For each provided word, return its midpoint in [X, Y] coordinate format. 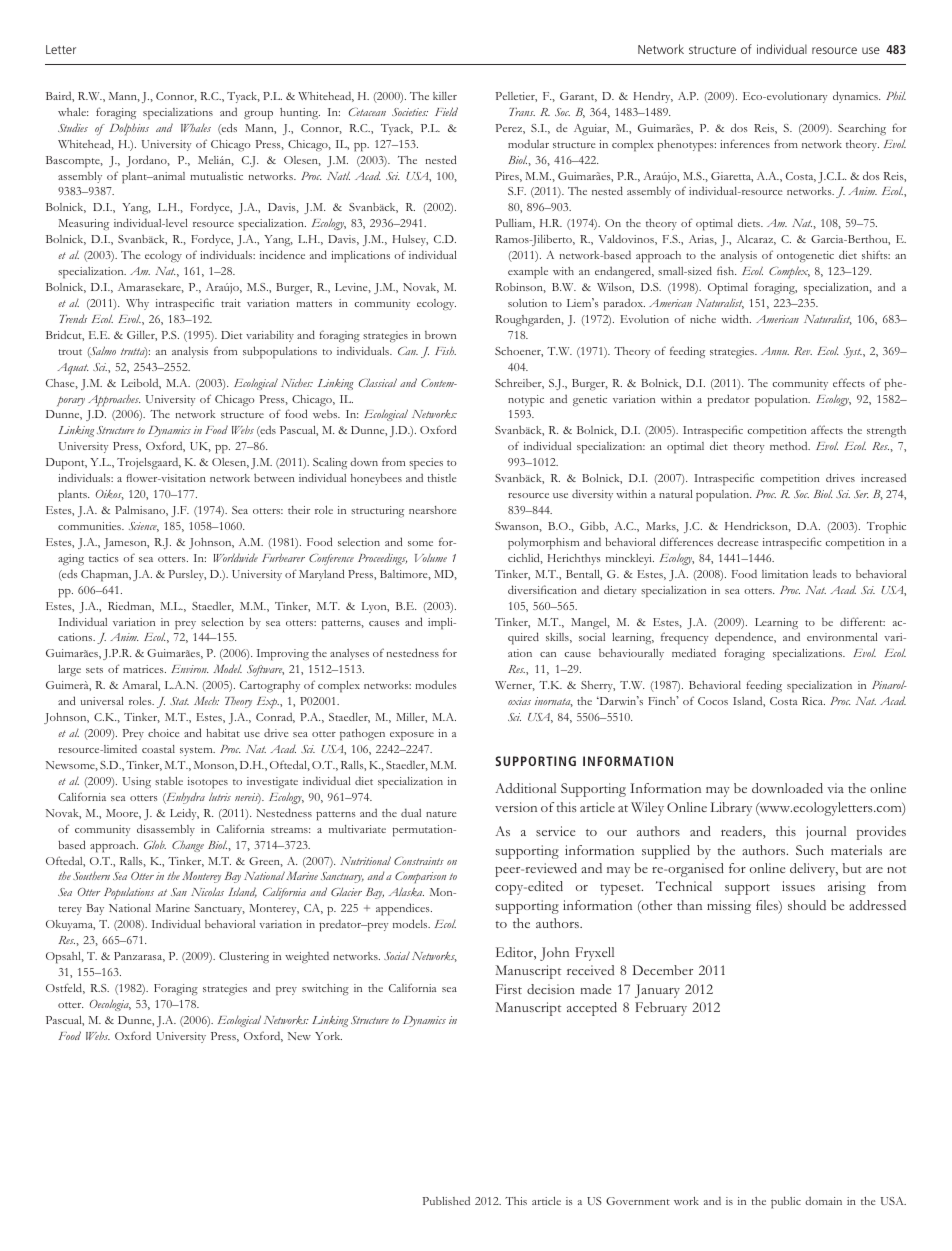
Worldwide [236, 557]
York [328, 1036]
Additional [525, 788]
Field [446, 111]
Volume [431, 558]
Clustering [244, 958]
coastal [158, 749]
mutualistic [216, 176]
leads [825, 573]
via [835, 788]
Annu [775, 351]
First [509, 989]
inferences [745, 143]
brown [440, 335]
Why [137, 304]
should [807, 905]
